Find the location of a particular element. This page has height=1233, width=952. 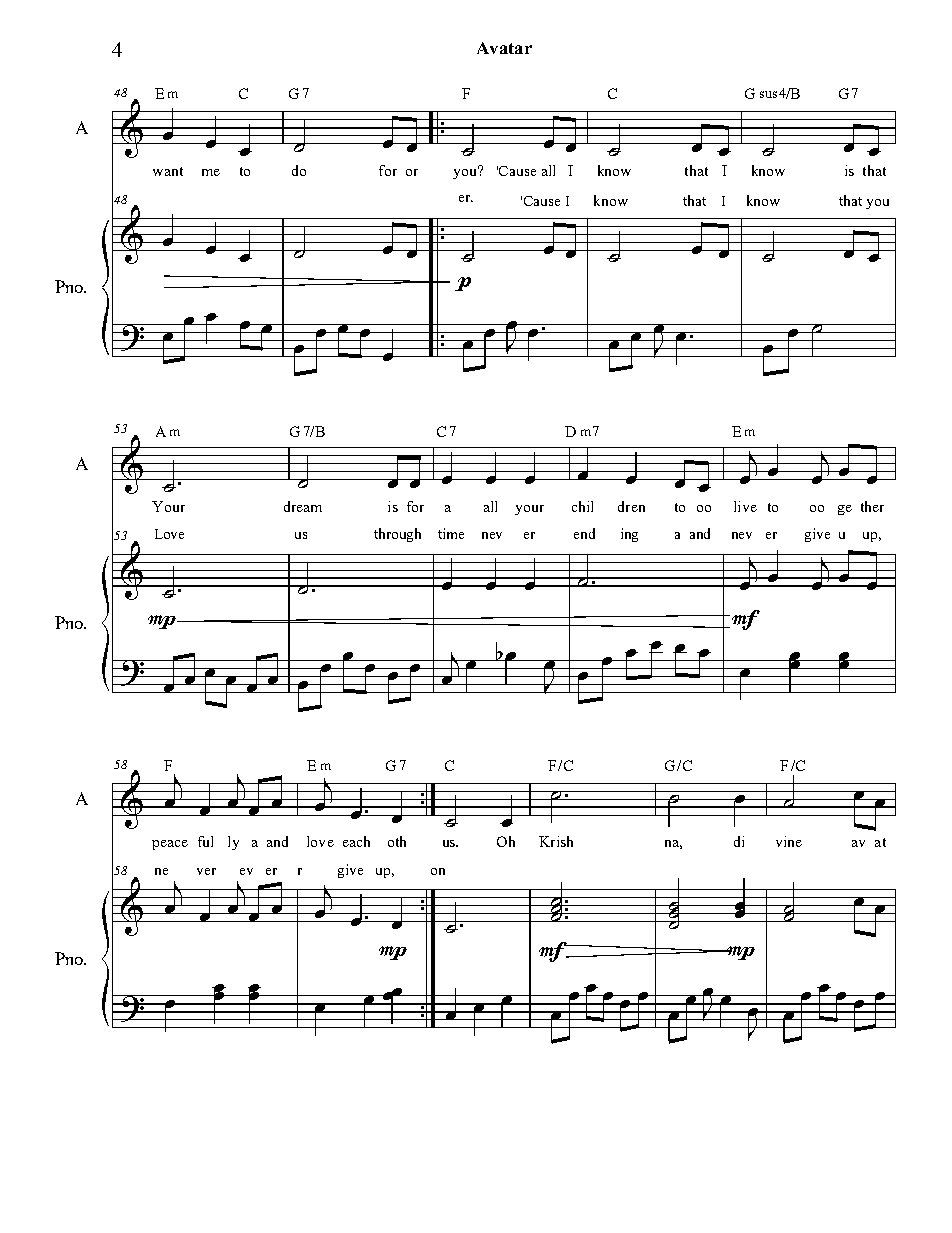

want is located at coordinates (168, 171).
